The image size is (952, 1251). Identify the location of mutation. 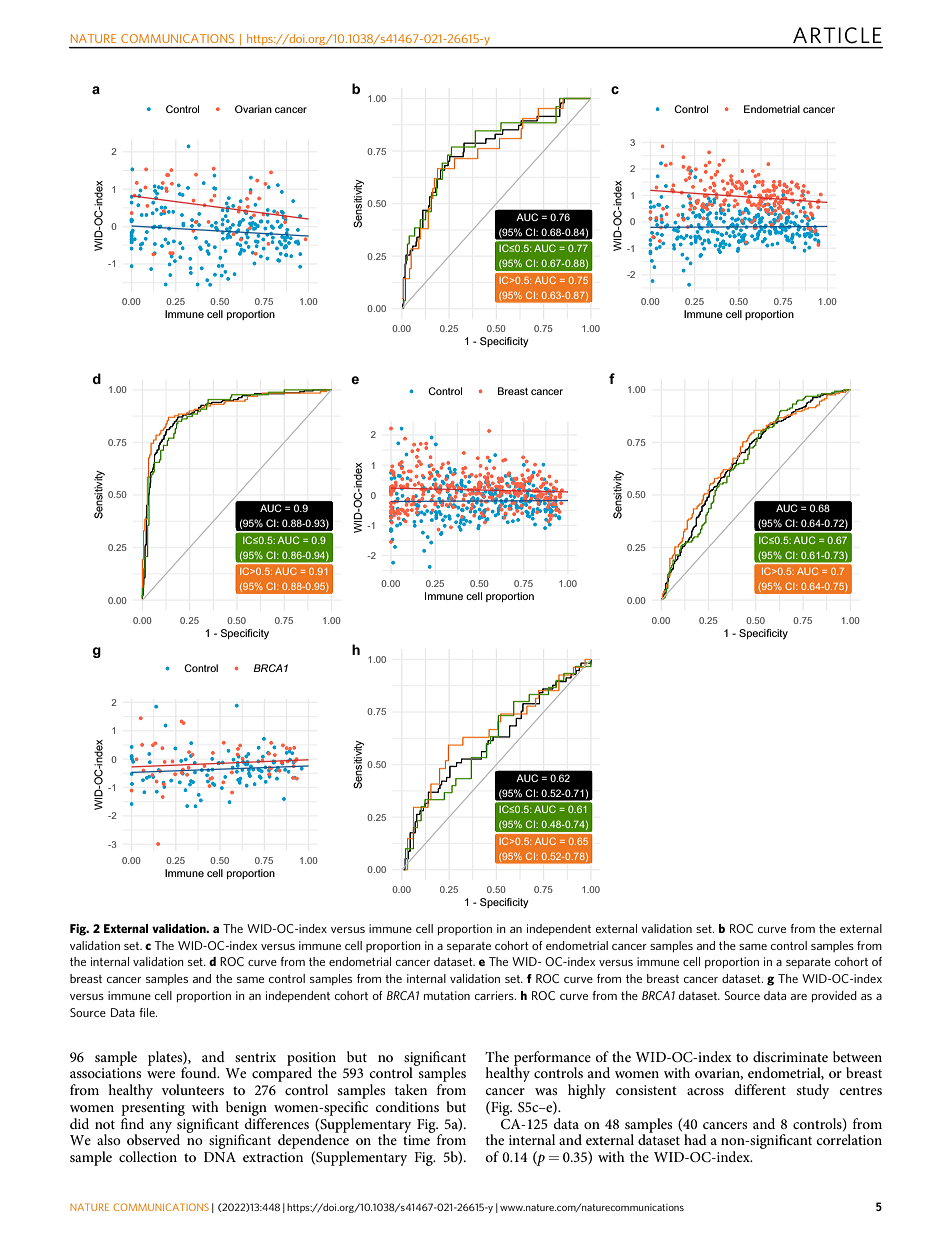
(447, 995).
